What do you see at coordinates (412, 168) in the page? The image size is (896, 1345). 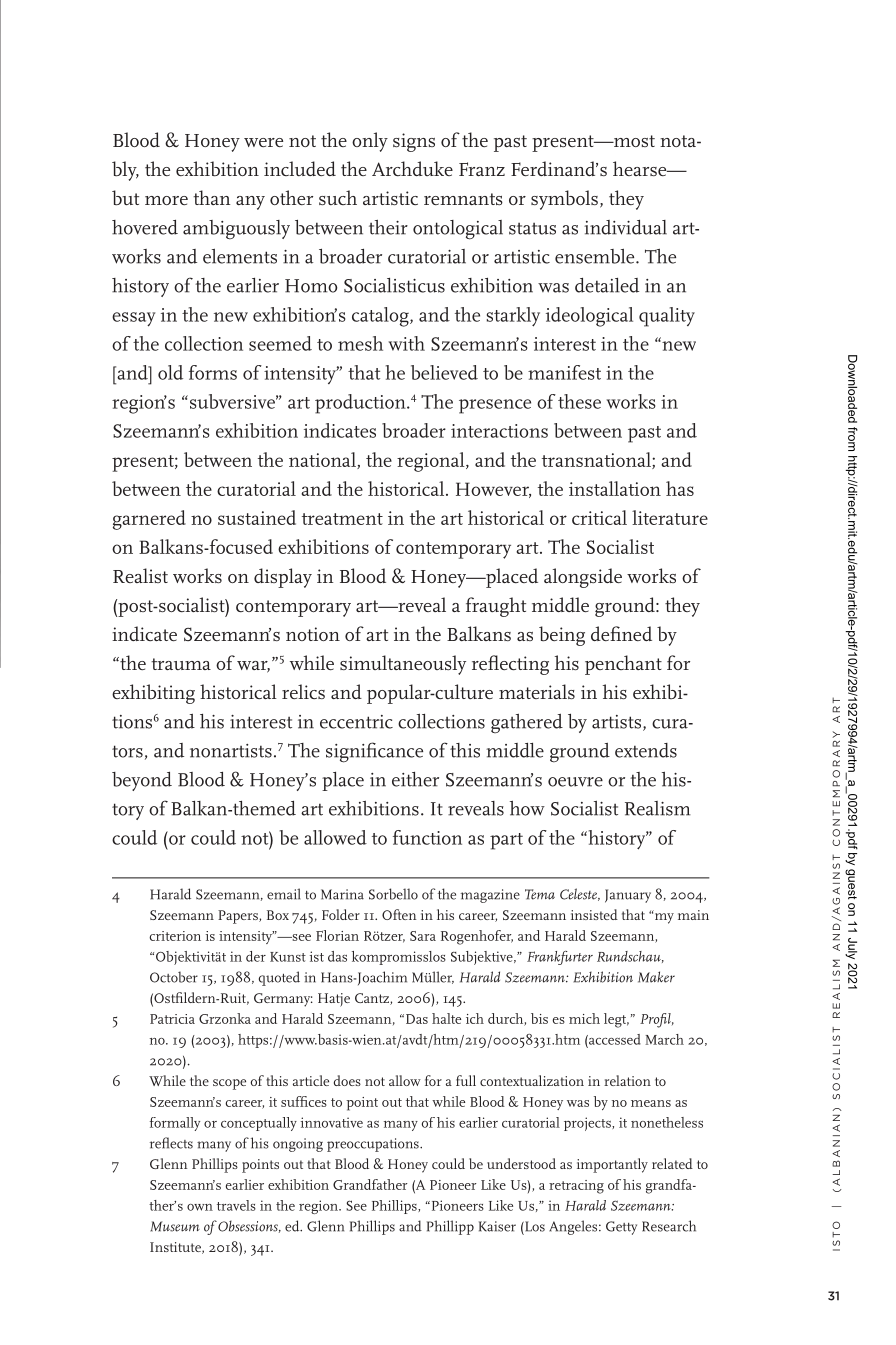 I see `Archduke` at bounding box center [412, 168].
